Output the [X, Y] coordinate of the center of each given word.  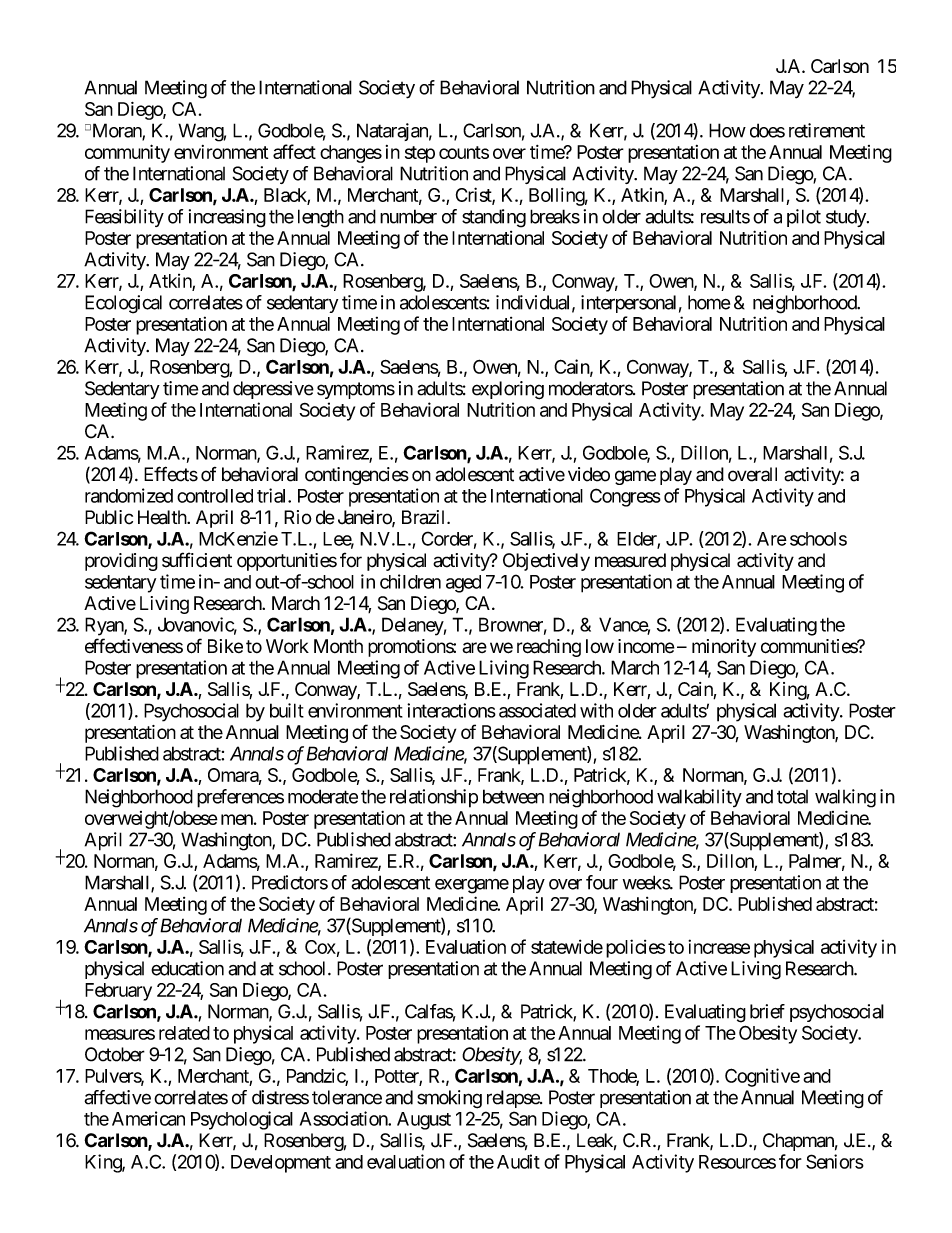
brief [767, 1011]
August [424, 1121]
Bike [225, 646]
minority [724, 648]
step [420, 154]
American [148, 1118]
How [727, 130]
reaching [549, 648]
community [127, 153]
